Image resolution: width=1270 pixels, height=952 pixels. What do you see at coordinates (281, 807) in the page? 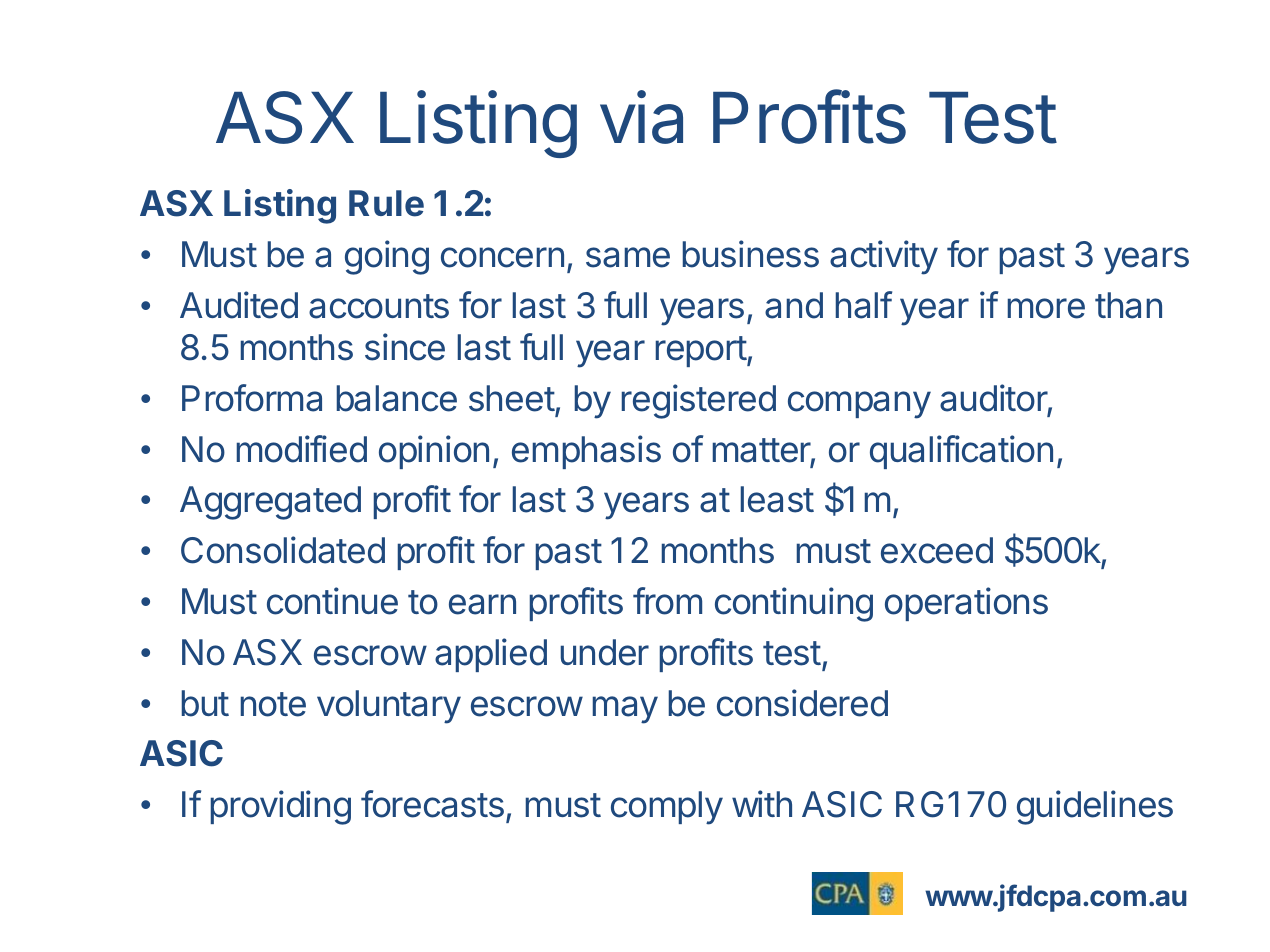
I see `providing` at bounding box center [281, 807].
